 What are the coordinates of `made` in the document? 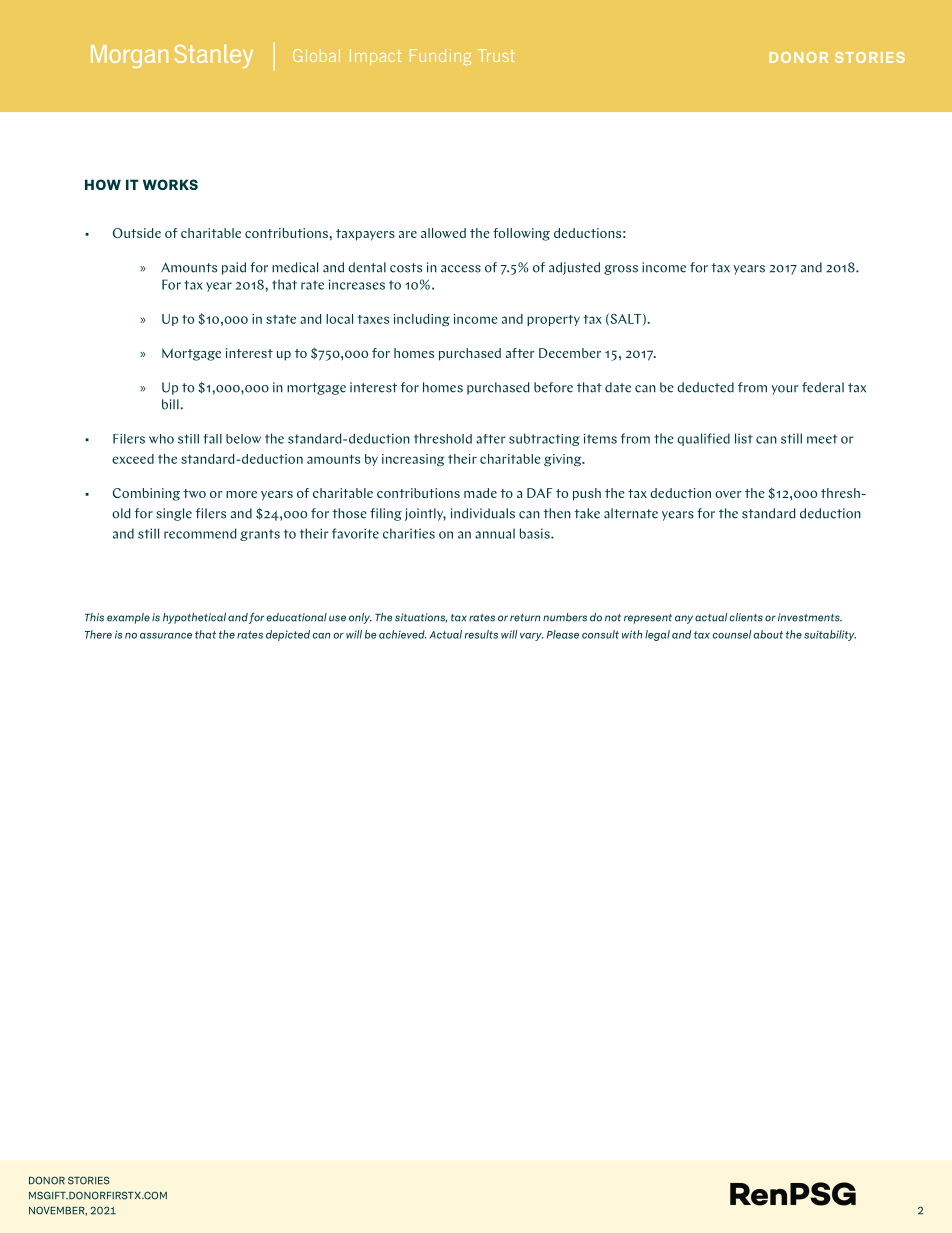 It's located at (480, 493).
